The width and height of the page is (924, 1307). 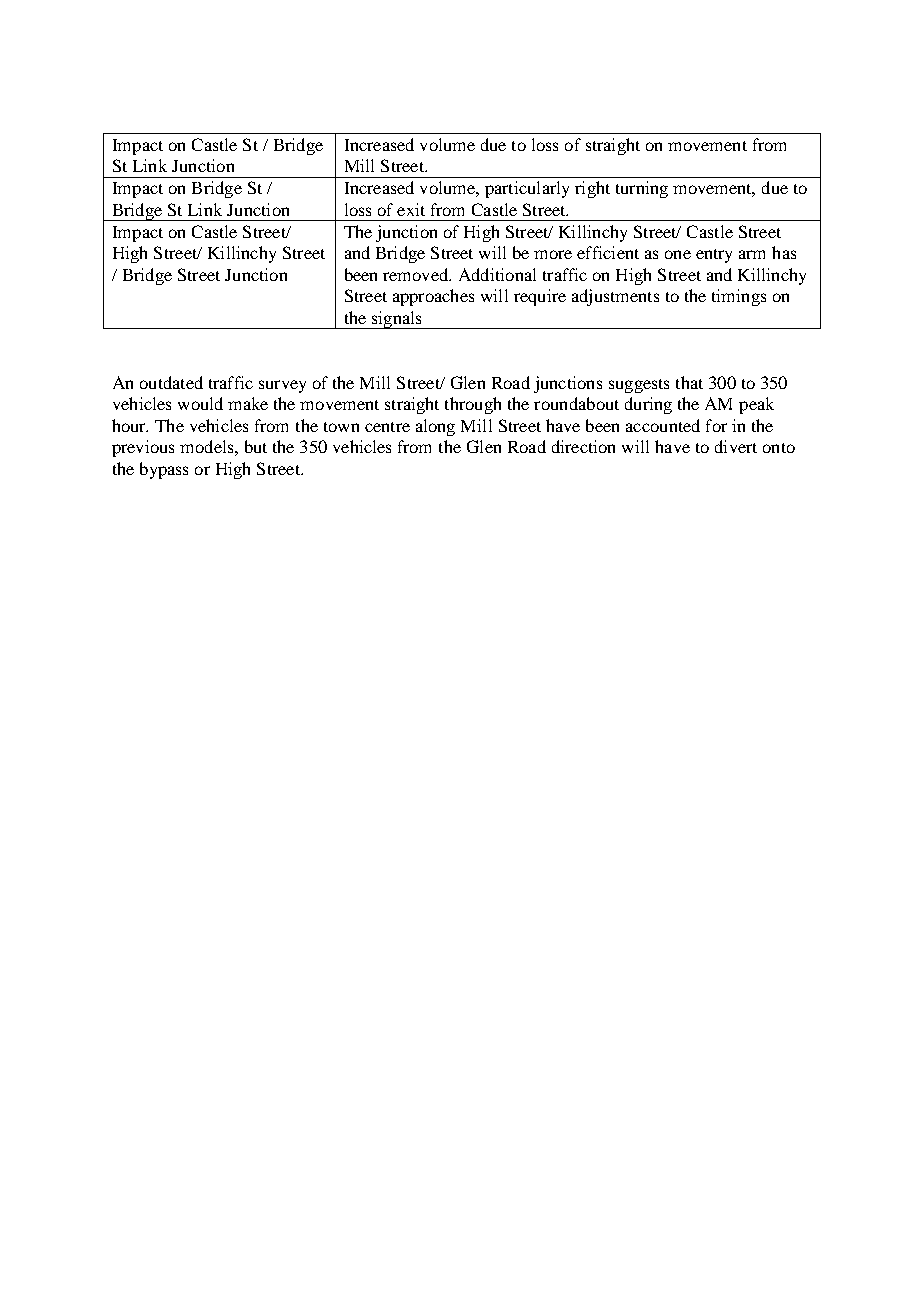 What do you see at coordinates (739, 297) in the page?
I see `timings` at bounding box center [739, 297].
